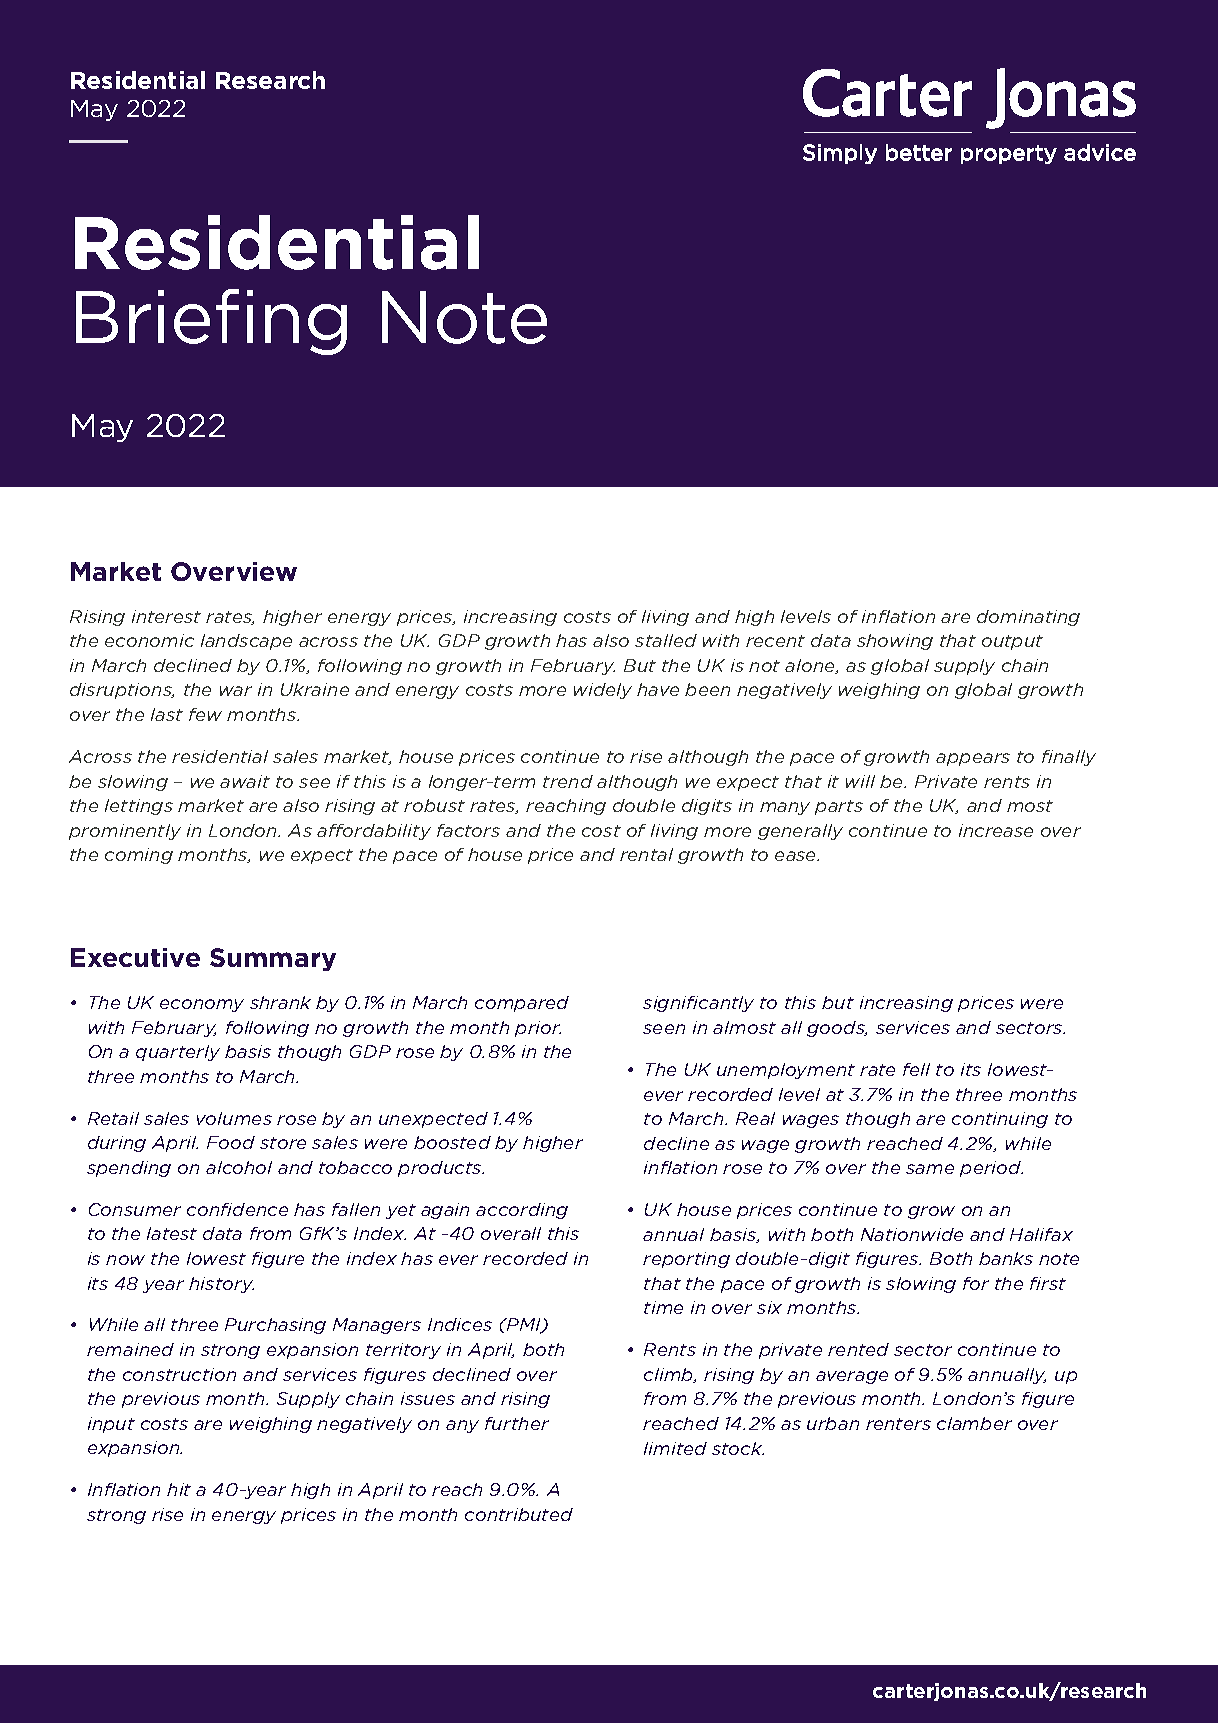  I want to click on dominating, so click(1028, 618).
